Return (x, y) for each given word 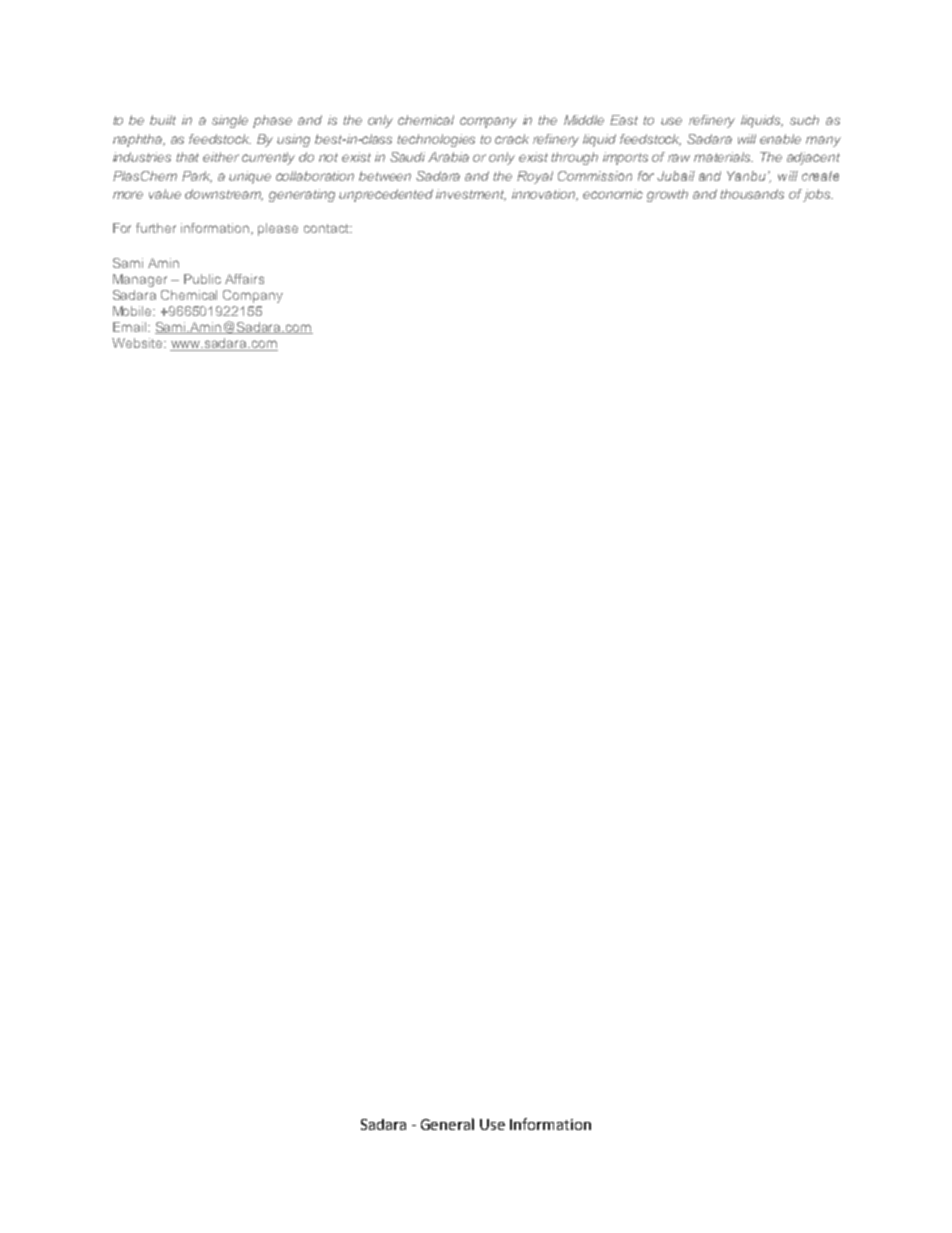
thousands (752, 194)
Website (138, 343)
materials (723, 157)
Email (131, 327)
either (221, 157)
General (447, 1124)
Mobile (134, 311)
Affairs (244, 279)
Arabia (448, 157)
